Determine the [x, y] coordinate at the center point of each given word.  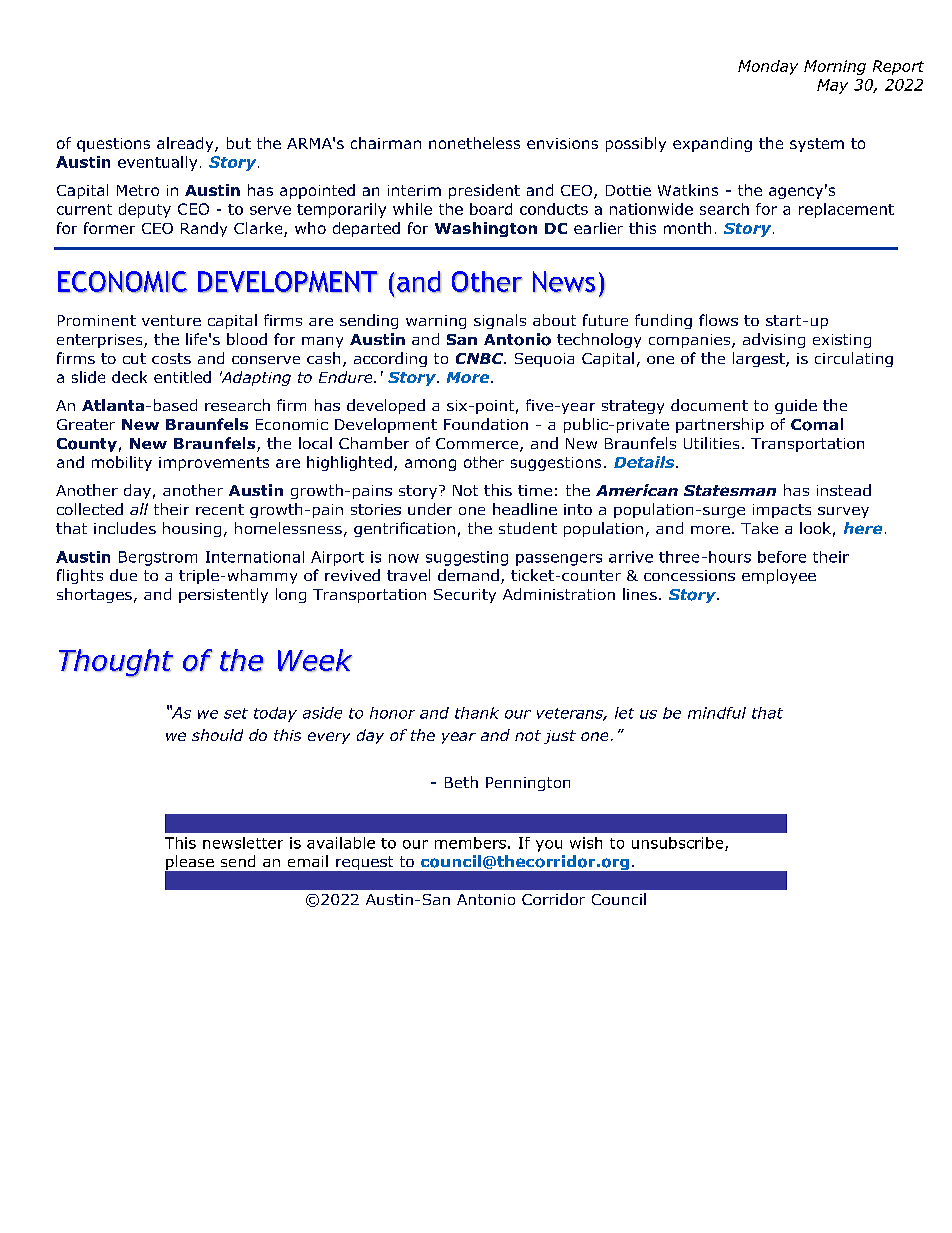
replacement [846, 210]
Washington [486, 229]
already [186, 144]
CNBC [481, 358]
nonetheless [474, 143]
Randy [204, 229]
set [236, 713]
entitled [182, 377]
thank [477, 713]
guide [796, 406]
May [832, 86]
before [782, 557]
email [308, 861]
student [528, 528]
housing [192, 529]
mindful [717, 713]
